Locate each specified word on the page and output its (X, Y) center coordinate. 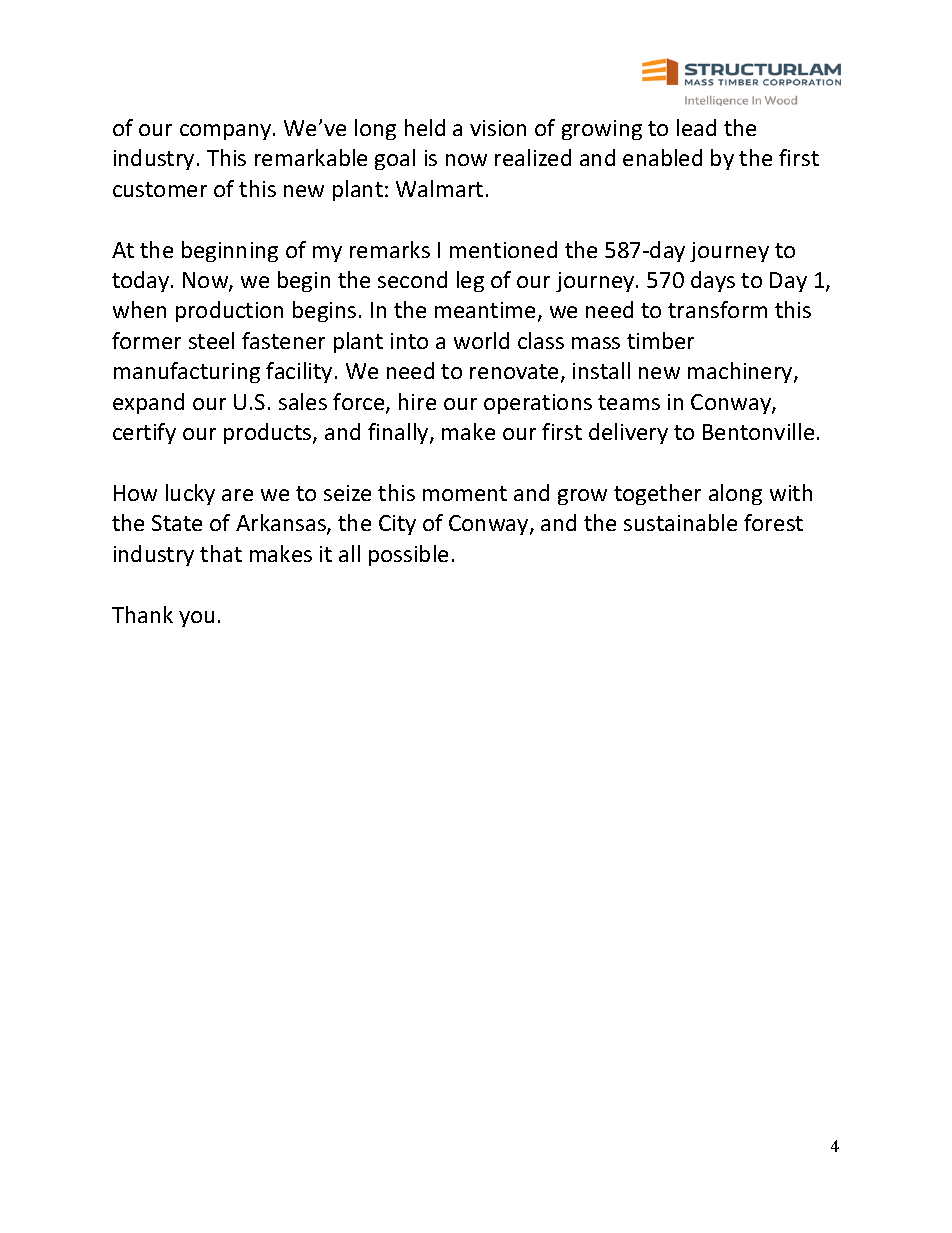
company (227, 132)
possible (408, 555)
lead (696, 127)
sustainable (680, 522)
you (196, 619)
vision (498, 128)
